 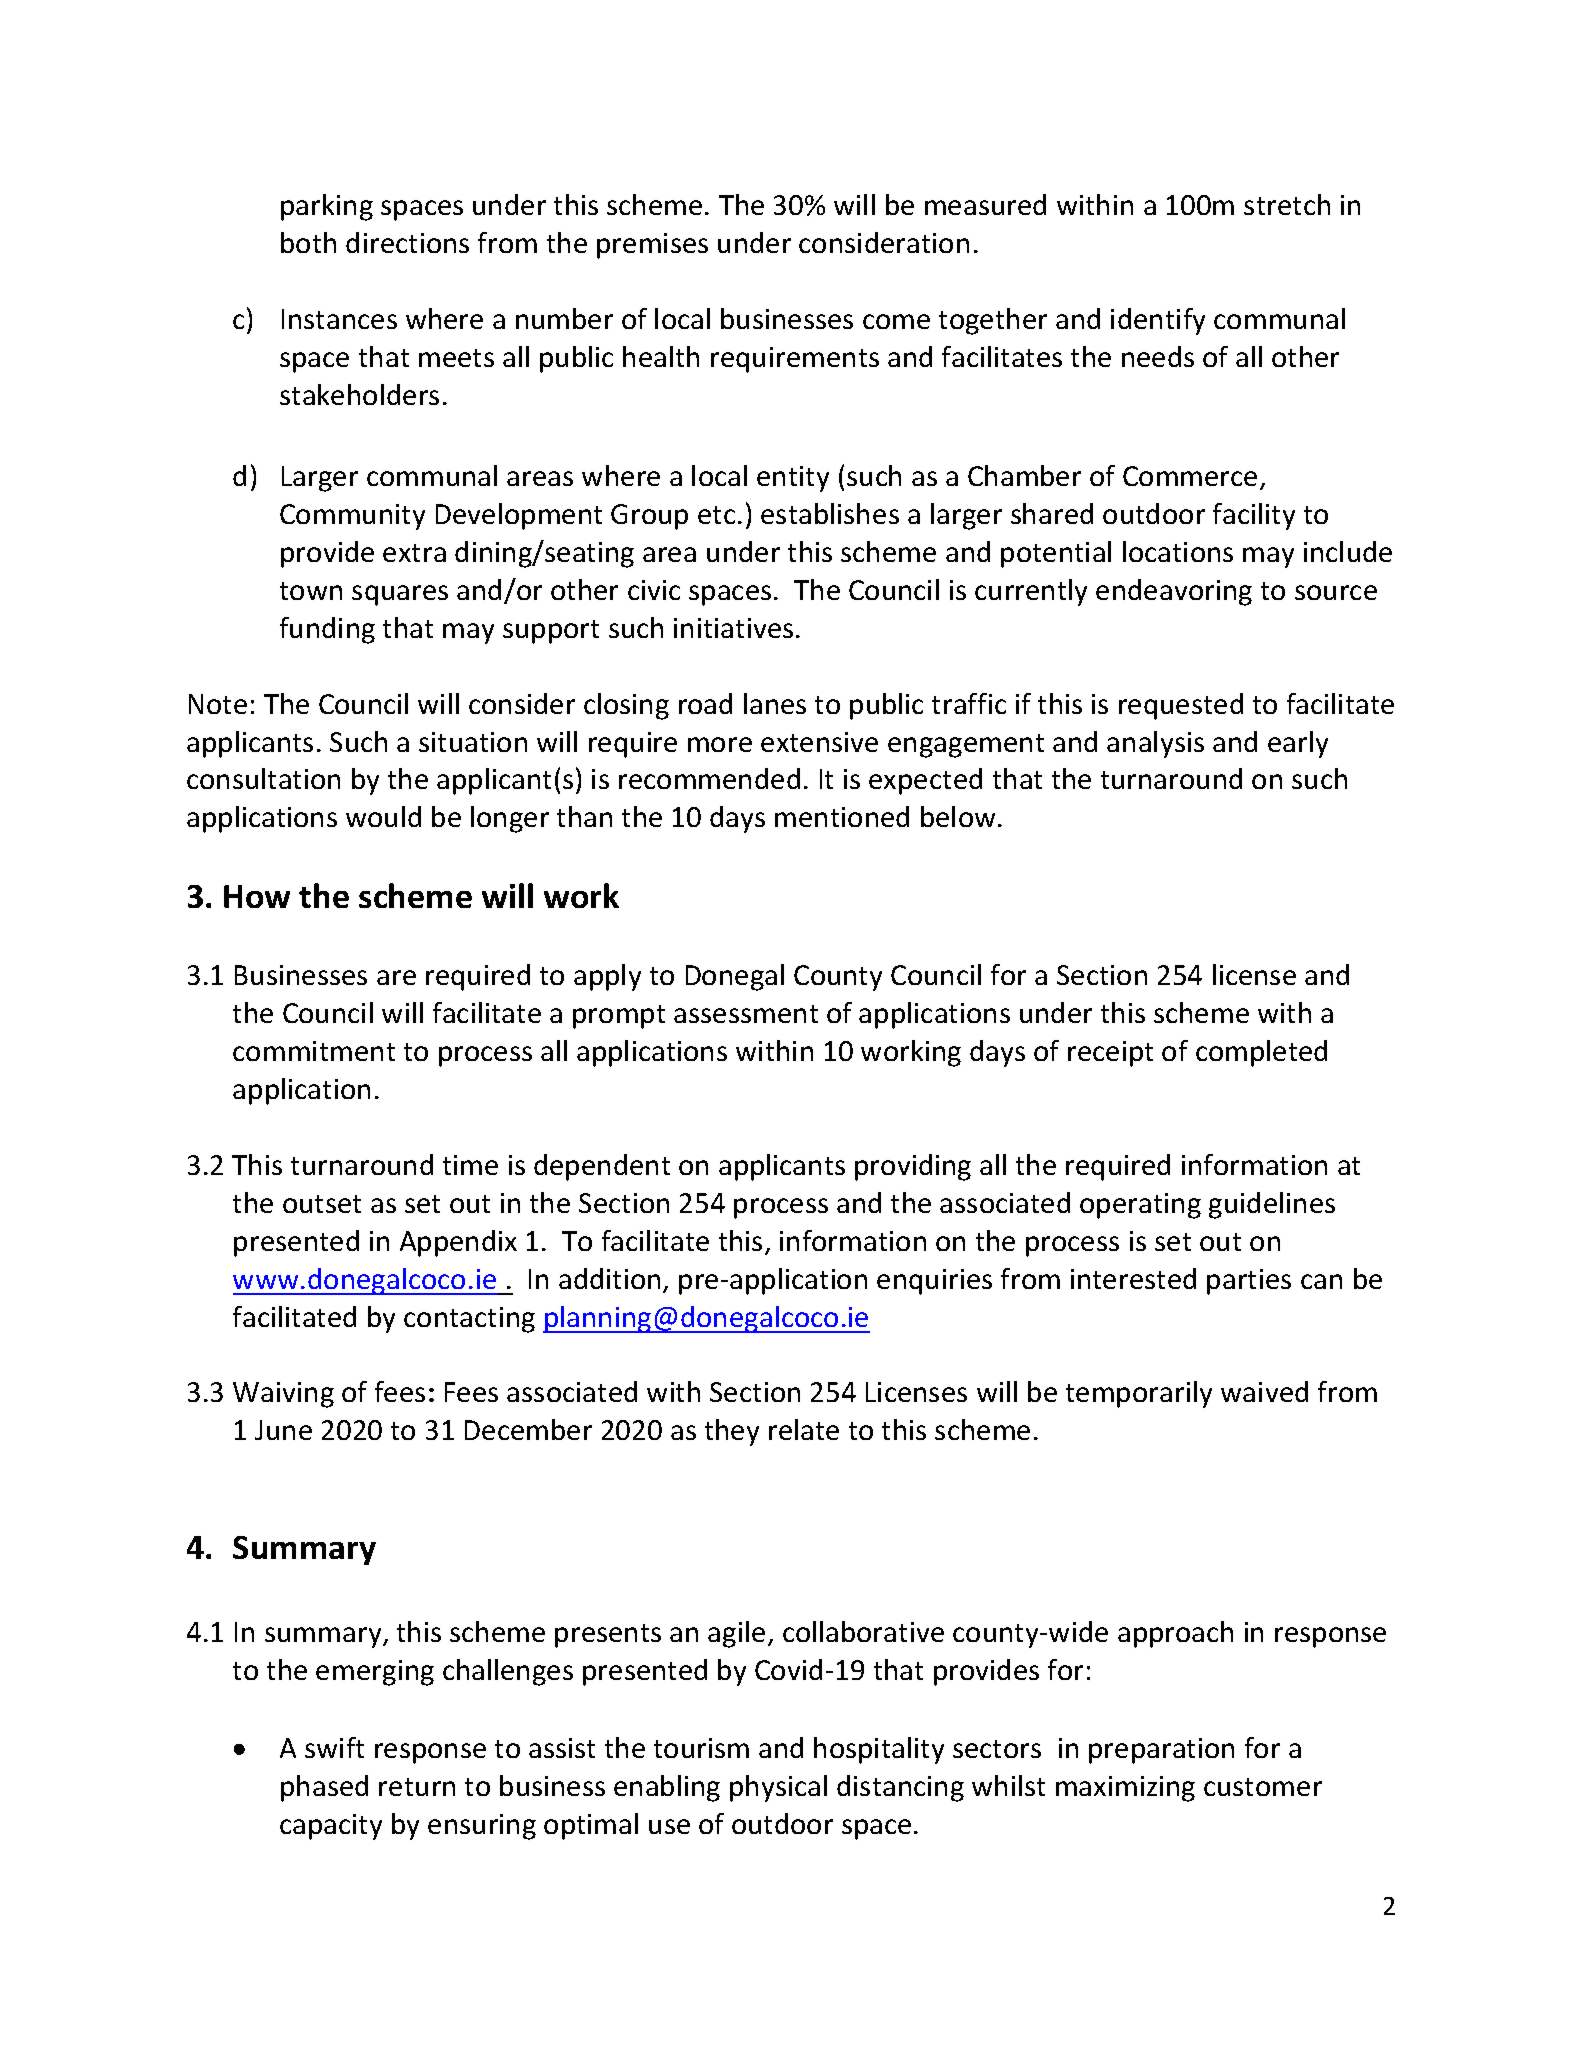 What do you see at coordinates (652, 246) in the image?
I see `premises` at bounding box center [652, 246].
